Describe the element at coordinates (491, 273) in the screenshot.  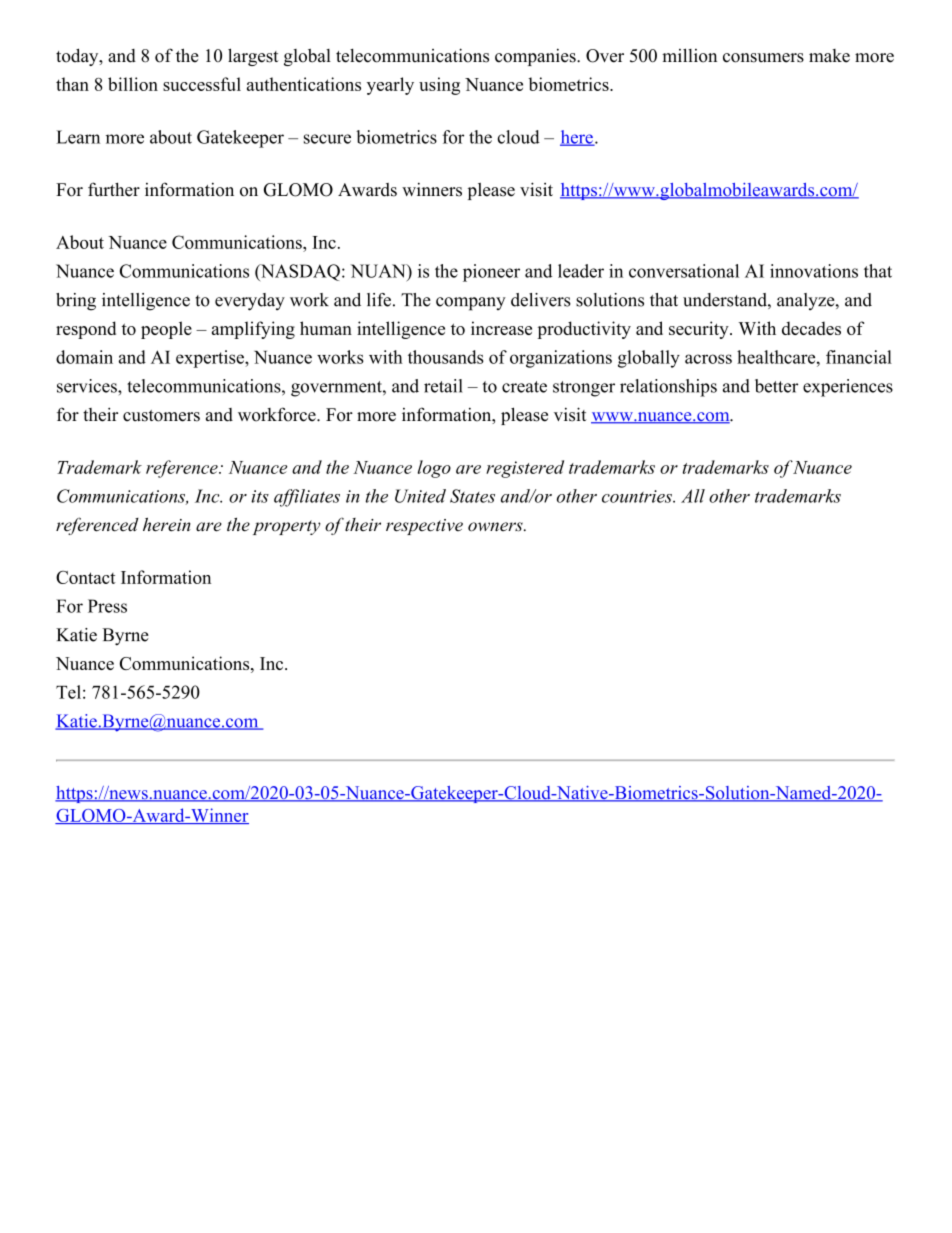
I see `pioneer` at that location.
